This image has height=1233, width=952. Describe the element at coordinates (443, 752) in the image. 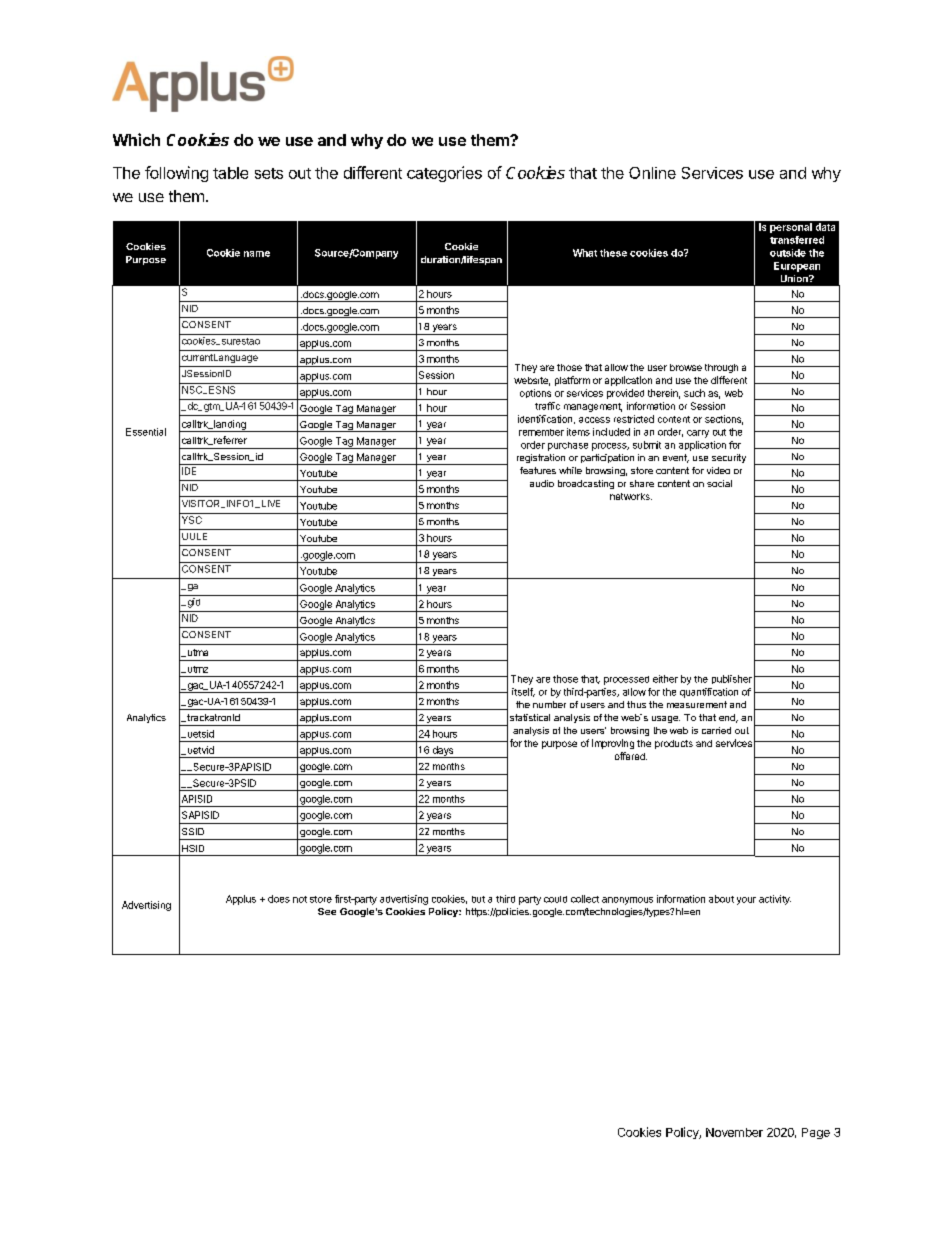

I see `days` at that location.
